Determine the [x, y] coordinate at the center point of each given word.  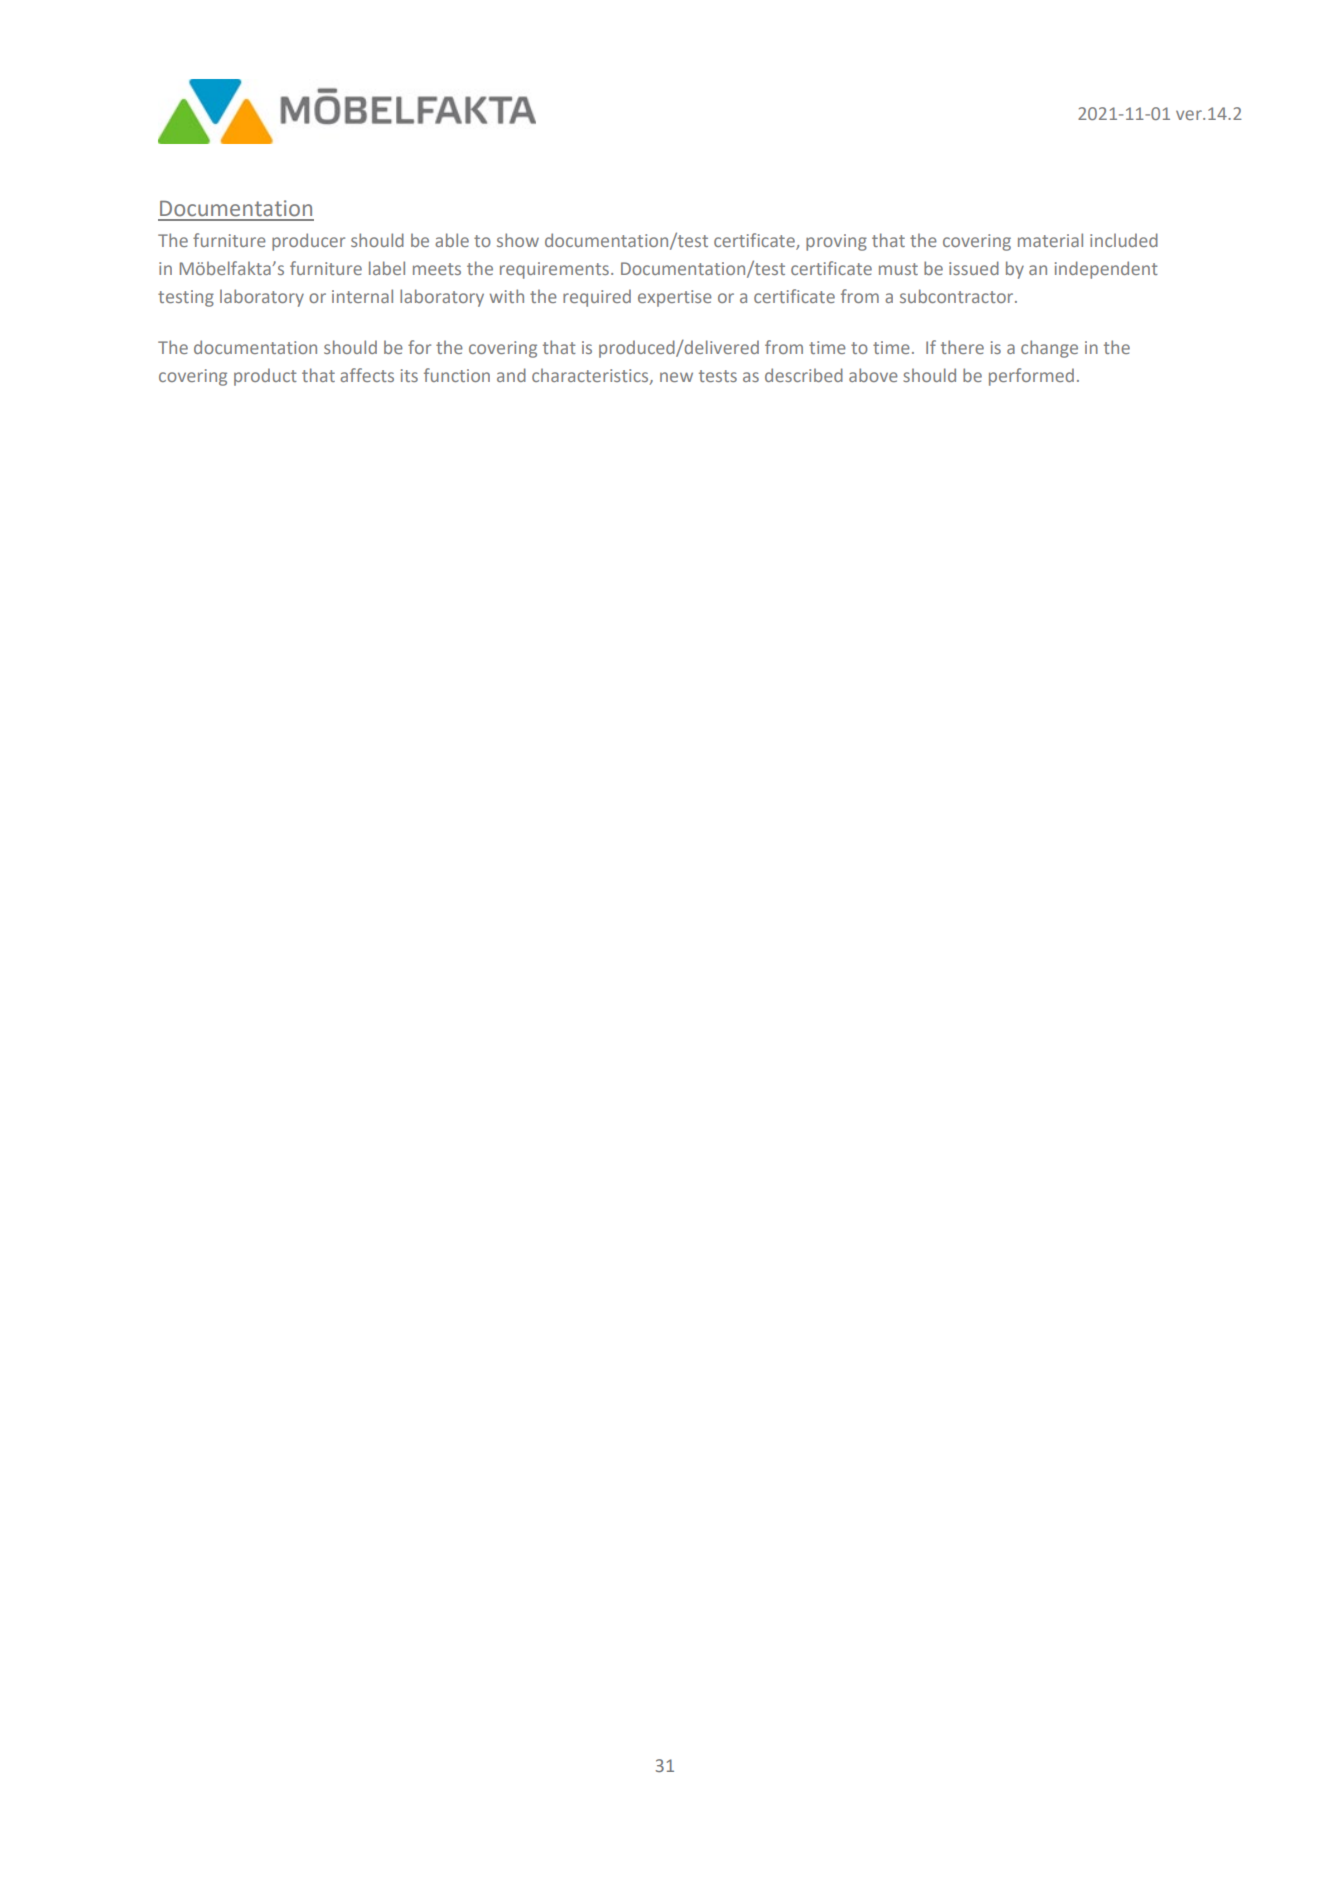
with [507, 296]
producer [308, 242]
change [1049, 349]
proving [836, 242]
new [676, 377]
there [962, 347]
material [1050, 240]
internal [362, 296]
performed [1031, 377]
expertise [675, 298]
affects [367, 375]
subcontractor [958, 296]
